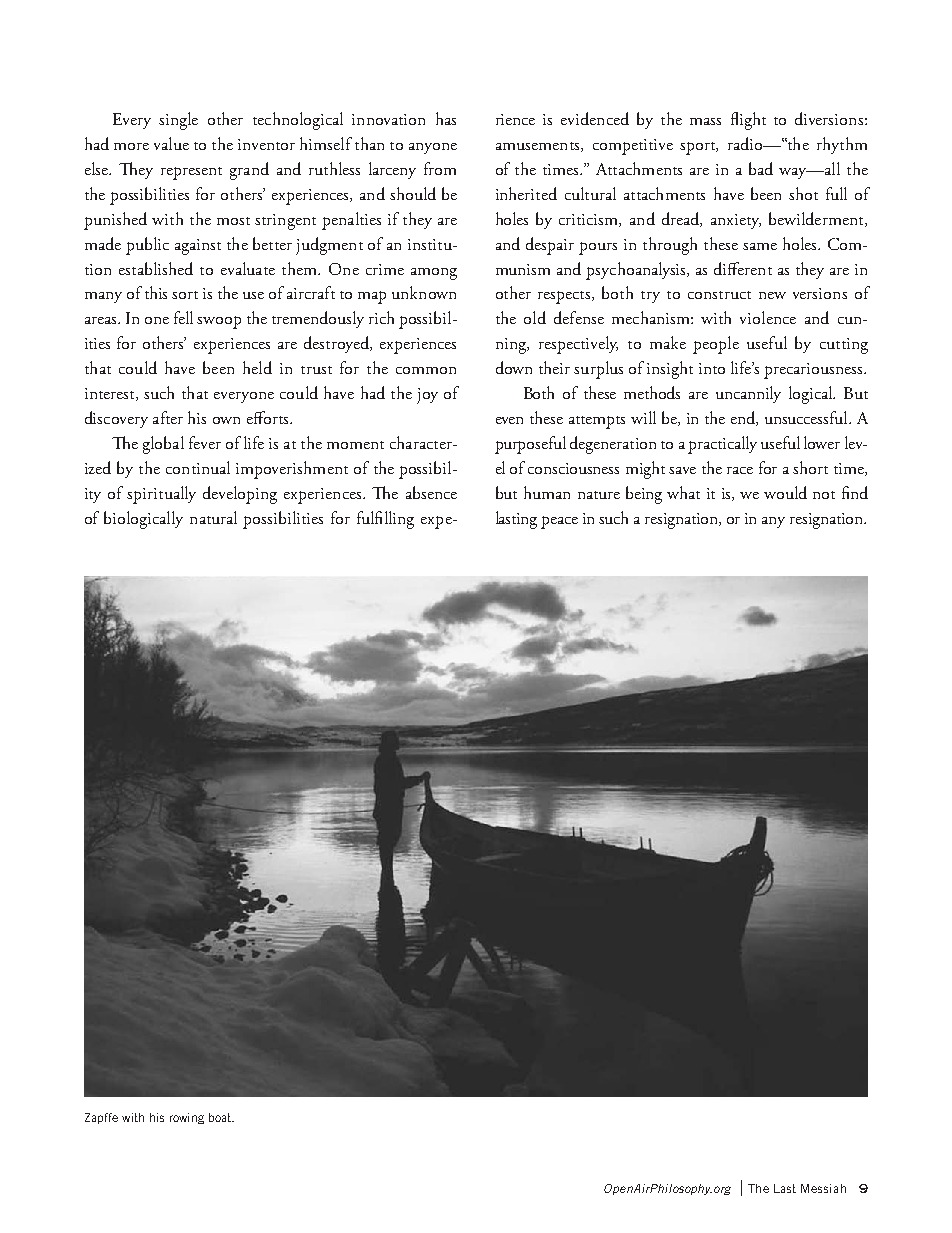  What do you see at coordinates (433, 148) in the screenshot?
I see `anyone` at bounding box center [433, 148].
